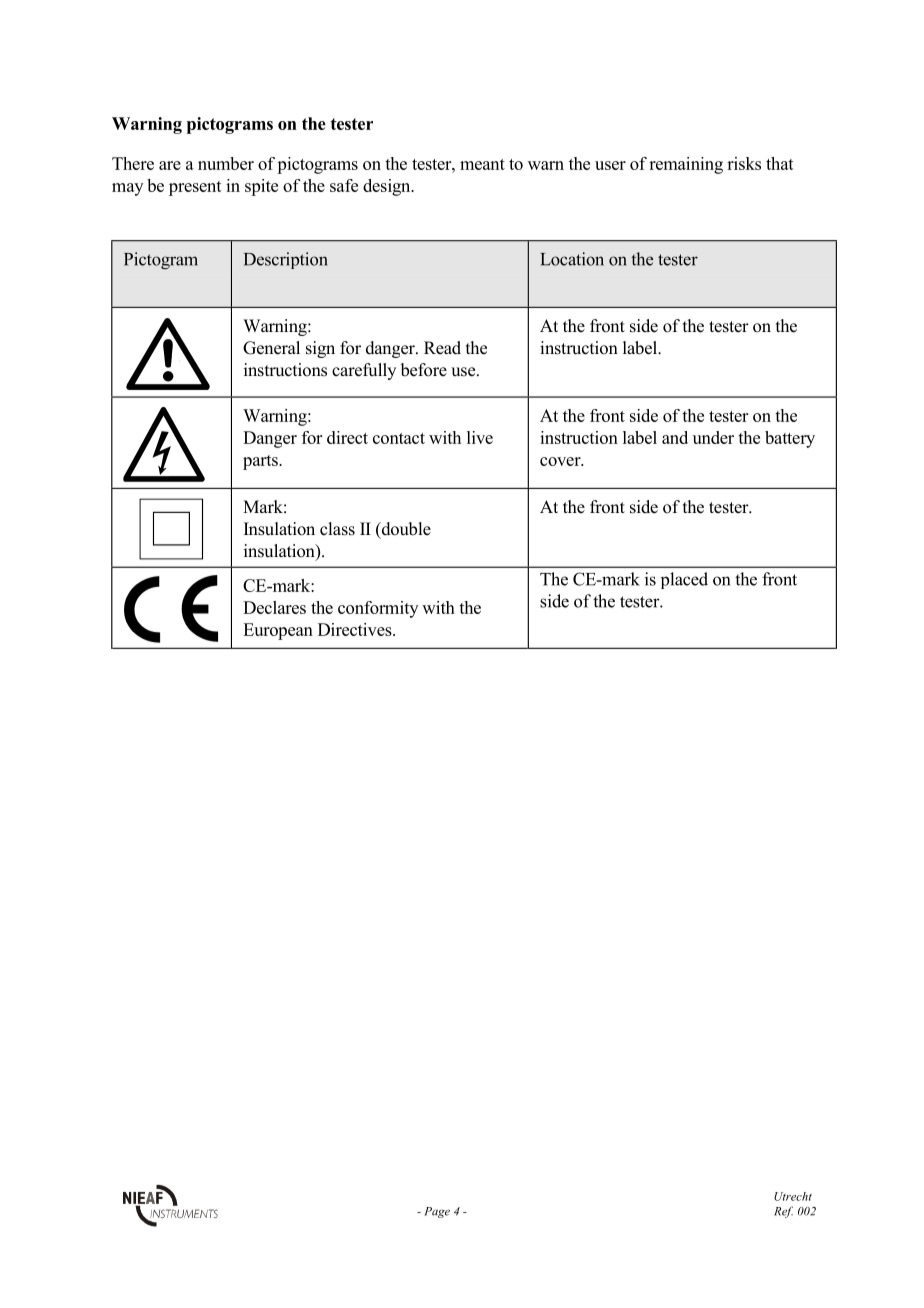 Image resolution: width=924 pixels, height=1308 pixels. Describe the element at coordinates (684, 580) in the image. I see `placed` at that location.
